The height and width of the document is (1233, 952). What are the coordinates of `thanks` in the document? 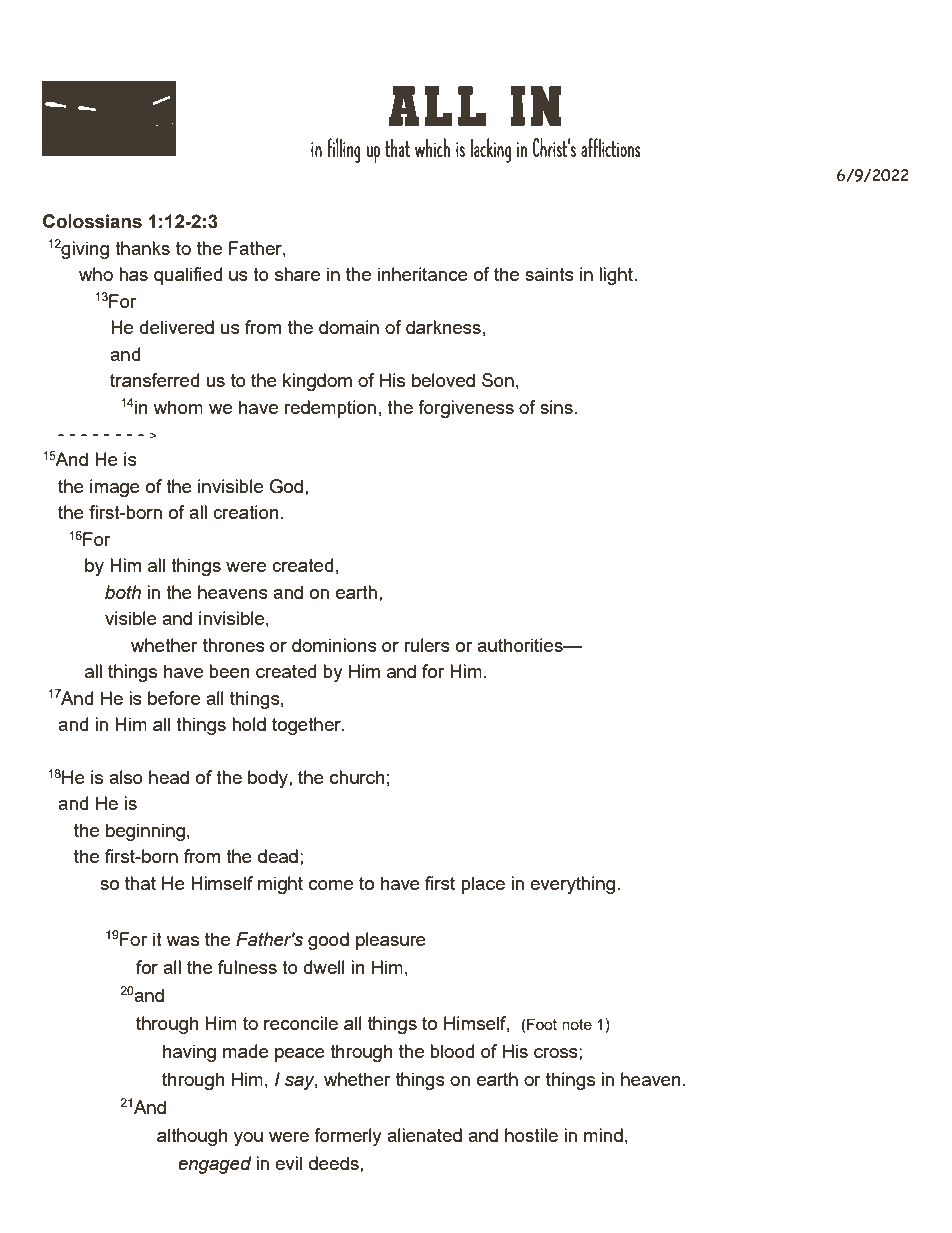 It's located at (142, 248).
